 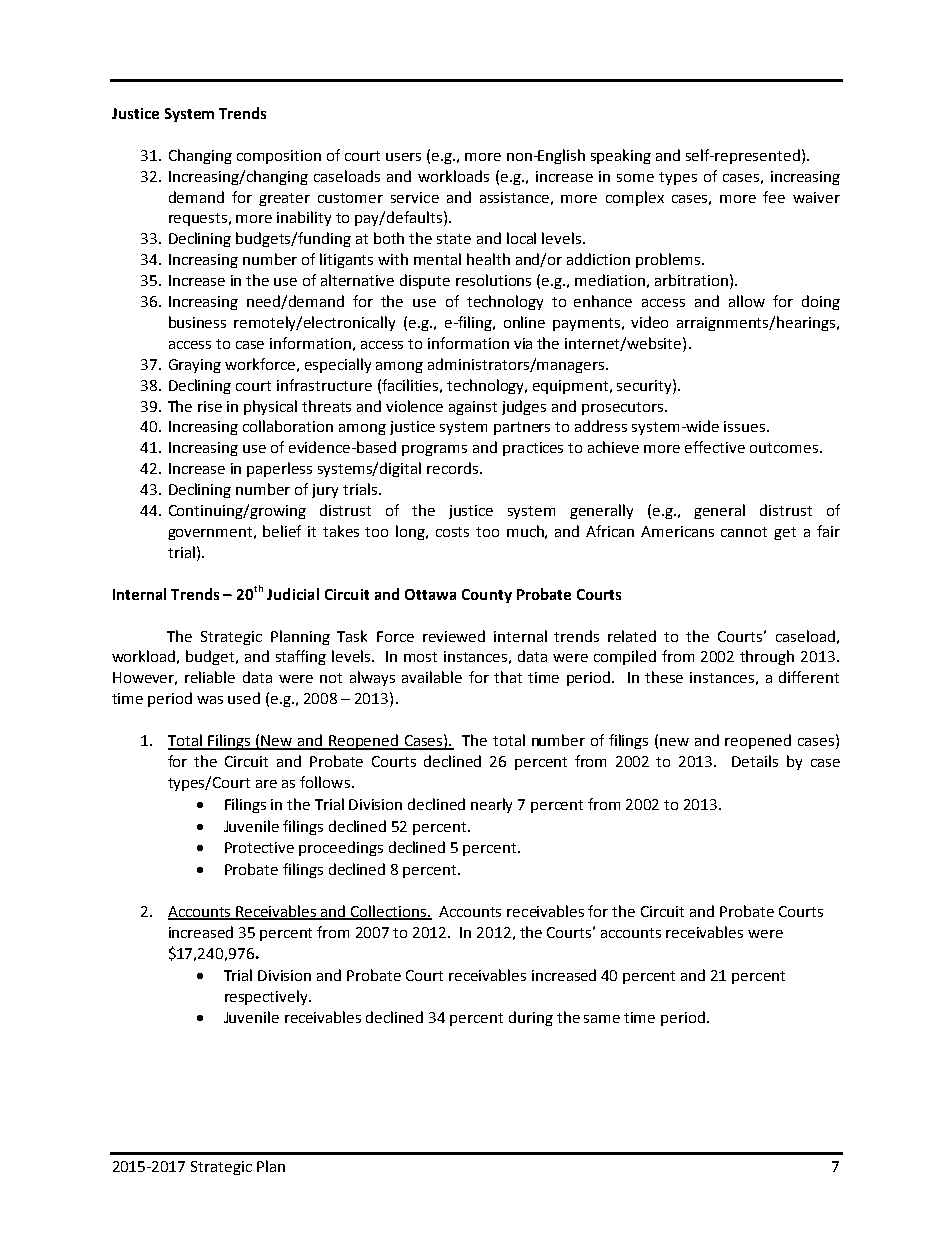 What do you see at coordinates (267, 997) in the document?
I see `respectively` at bounding box center [267, 997].
